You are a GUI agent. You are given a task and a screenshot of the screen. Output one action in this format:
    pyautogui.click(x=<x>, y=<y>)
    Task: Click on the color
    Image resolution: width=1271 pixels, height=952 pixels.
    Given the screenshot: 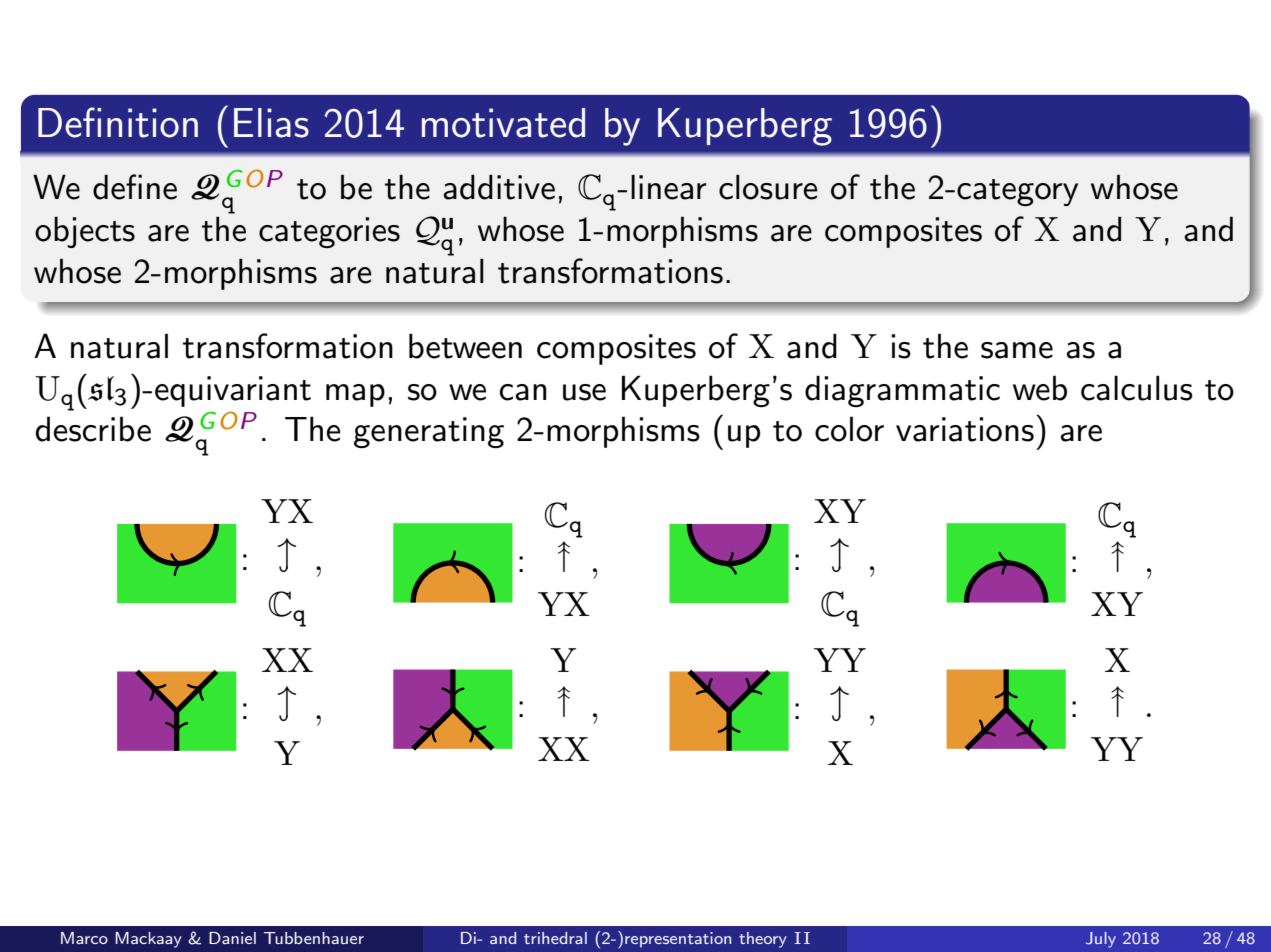 What is the action you would take?
    pyautogui.click(x=849, y=429)
